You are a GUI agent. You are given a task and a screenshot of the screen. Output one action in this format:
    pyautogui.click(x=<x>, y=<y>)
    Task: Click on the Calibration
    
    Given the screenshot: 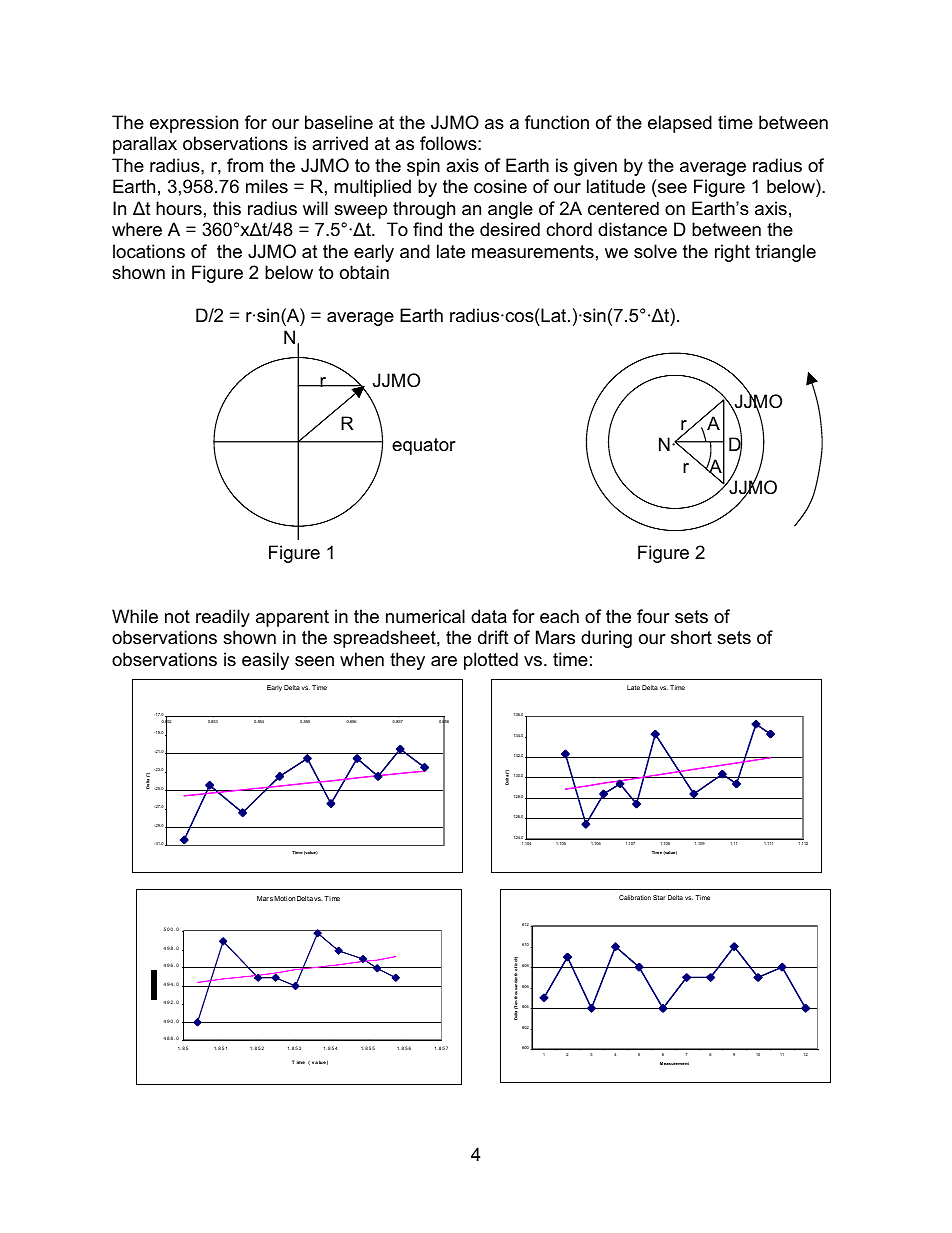 What is the action you would take?
    pyautogui.click(x=635, y=897)
